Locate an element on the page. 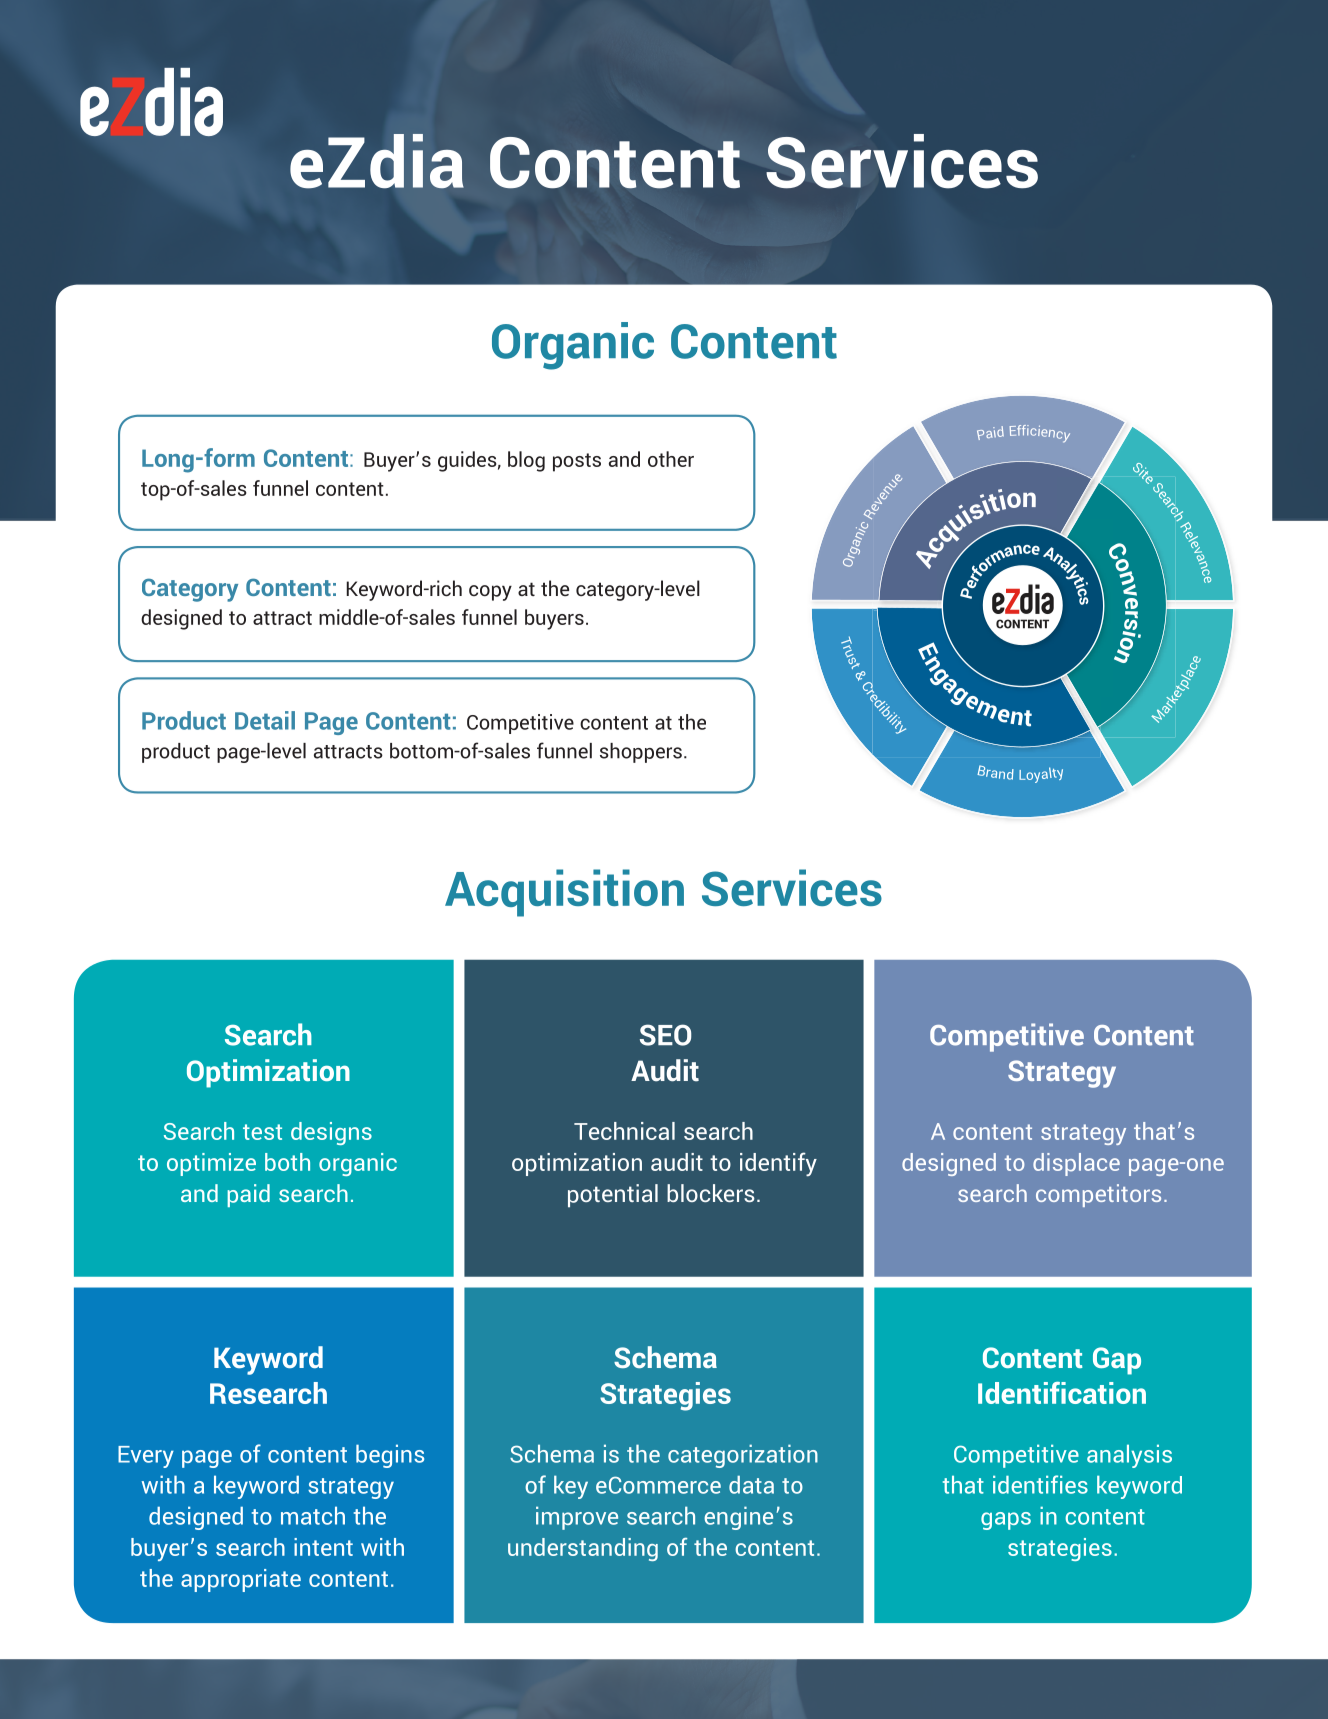 The height and width of the image is (1719, 1328). shoppers is located at coordinates (641, 753).
